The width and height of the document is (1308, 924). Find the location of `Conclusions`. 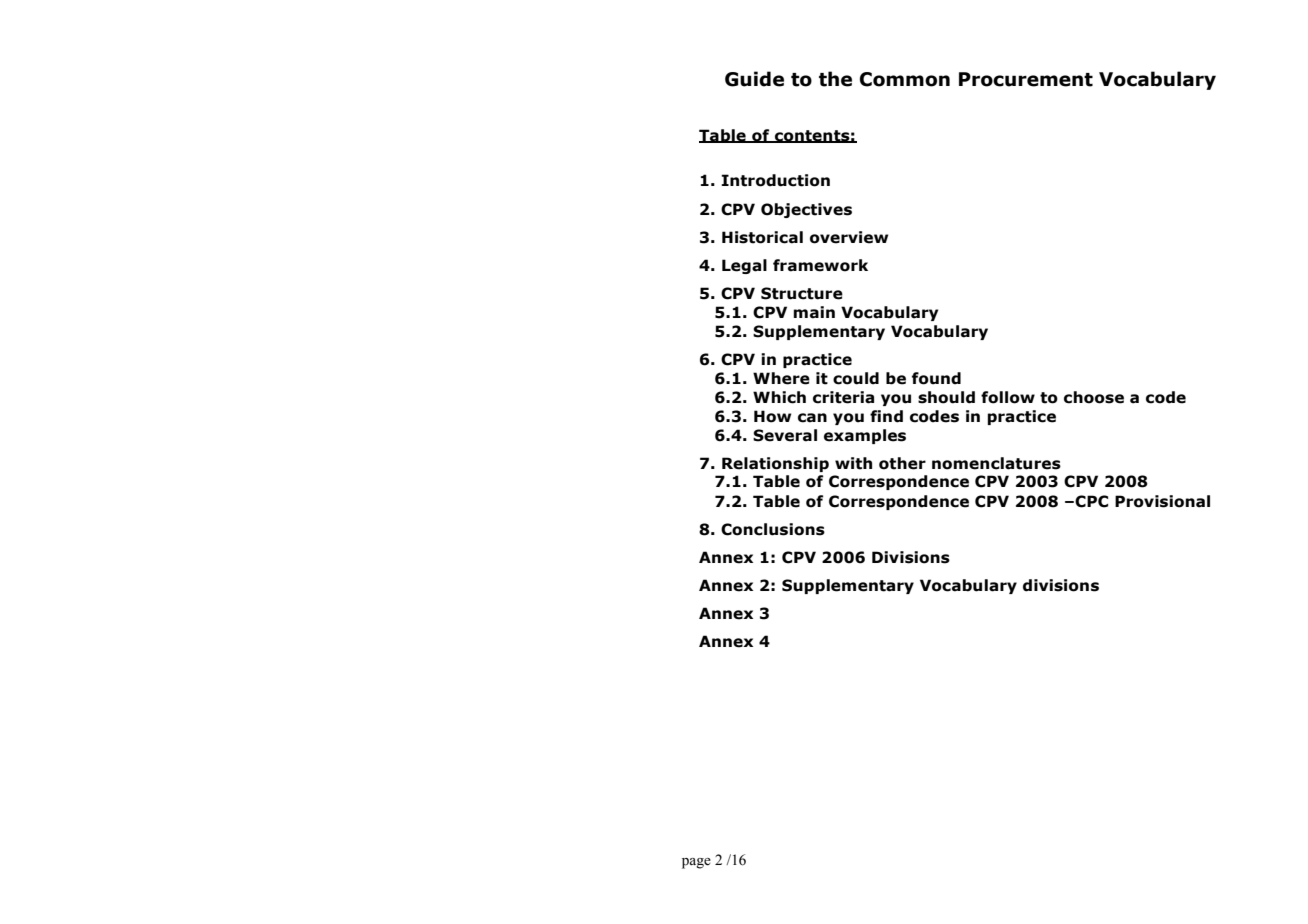

Conclusions is located at coordinates (773, 529).
